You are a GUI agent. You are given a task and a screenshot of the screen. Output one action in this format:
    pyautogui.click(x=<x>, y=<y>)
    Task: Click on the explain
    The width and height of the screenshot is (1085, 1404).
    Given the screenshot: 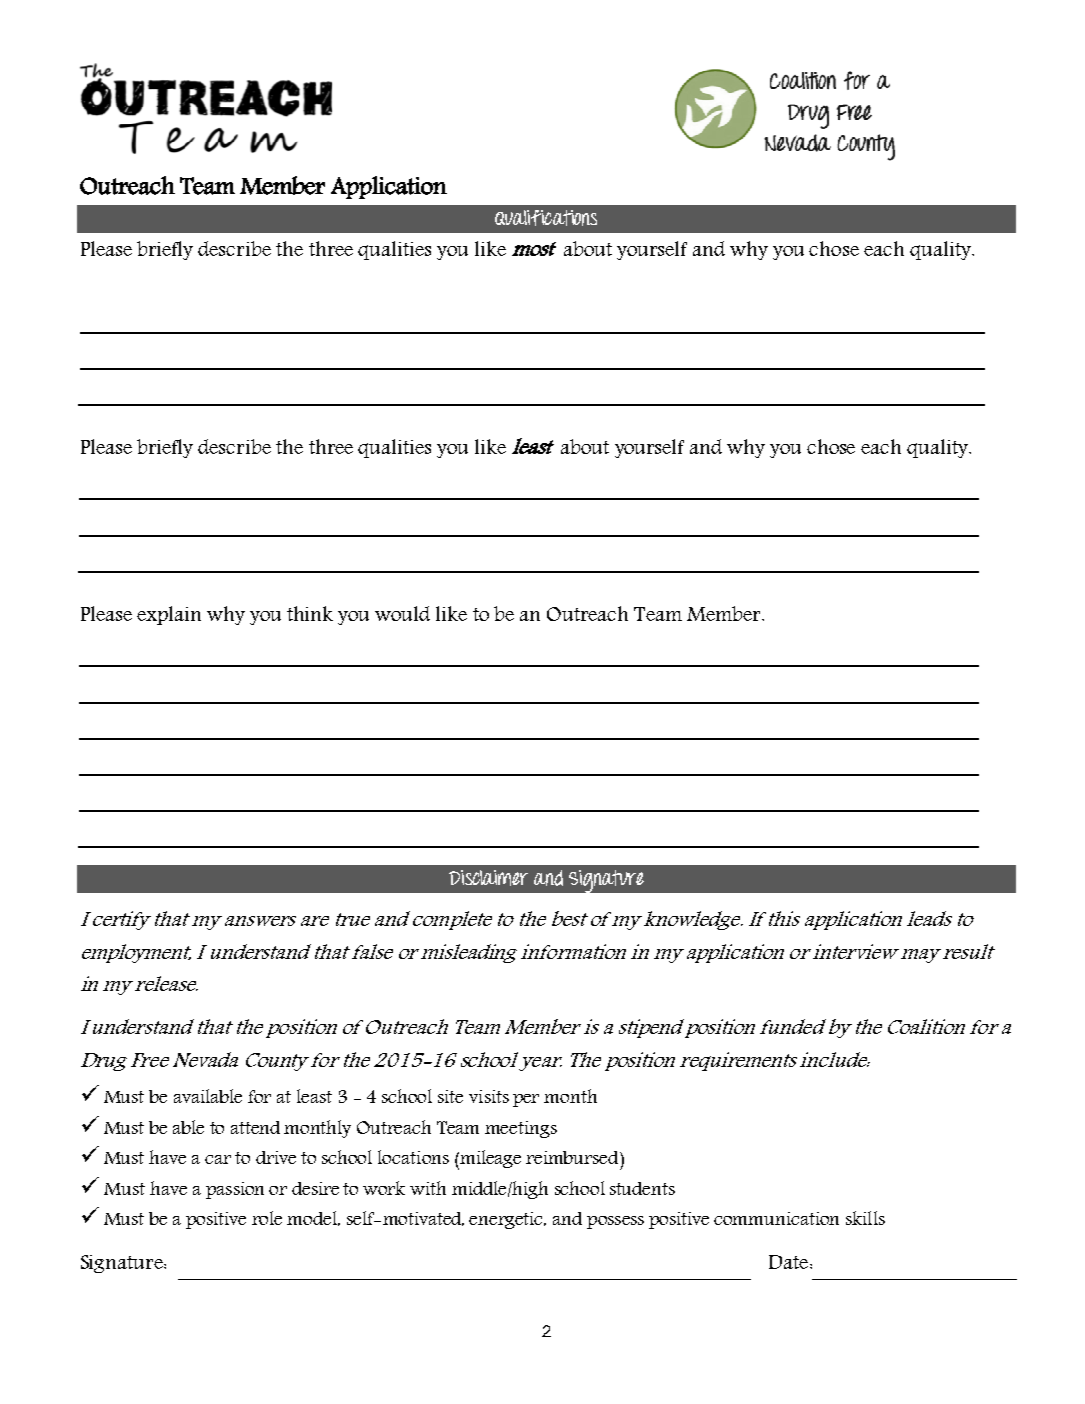 What is the action you would take?
    pyautogui.click(x=169, y=615)
